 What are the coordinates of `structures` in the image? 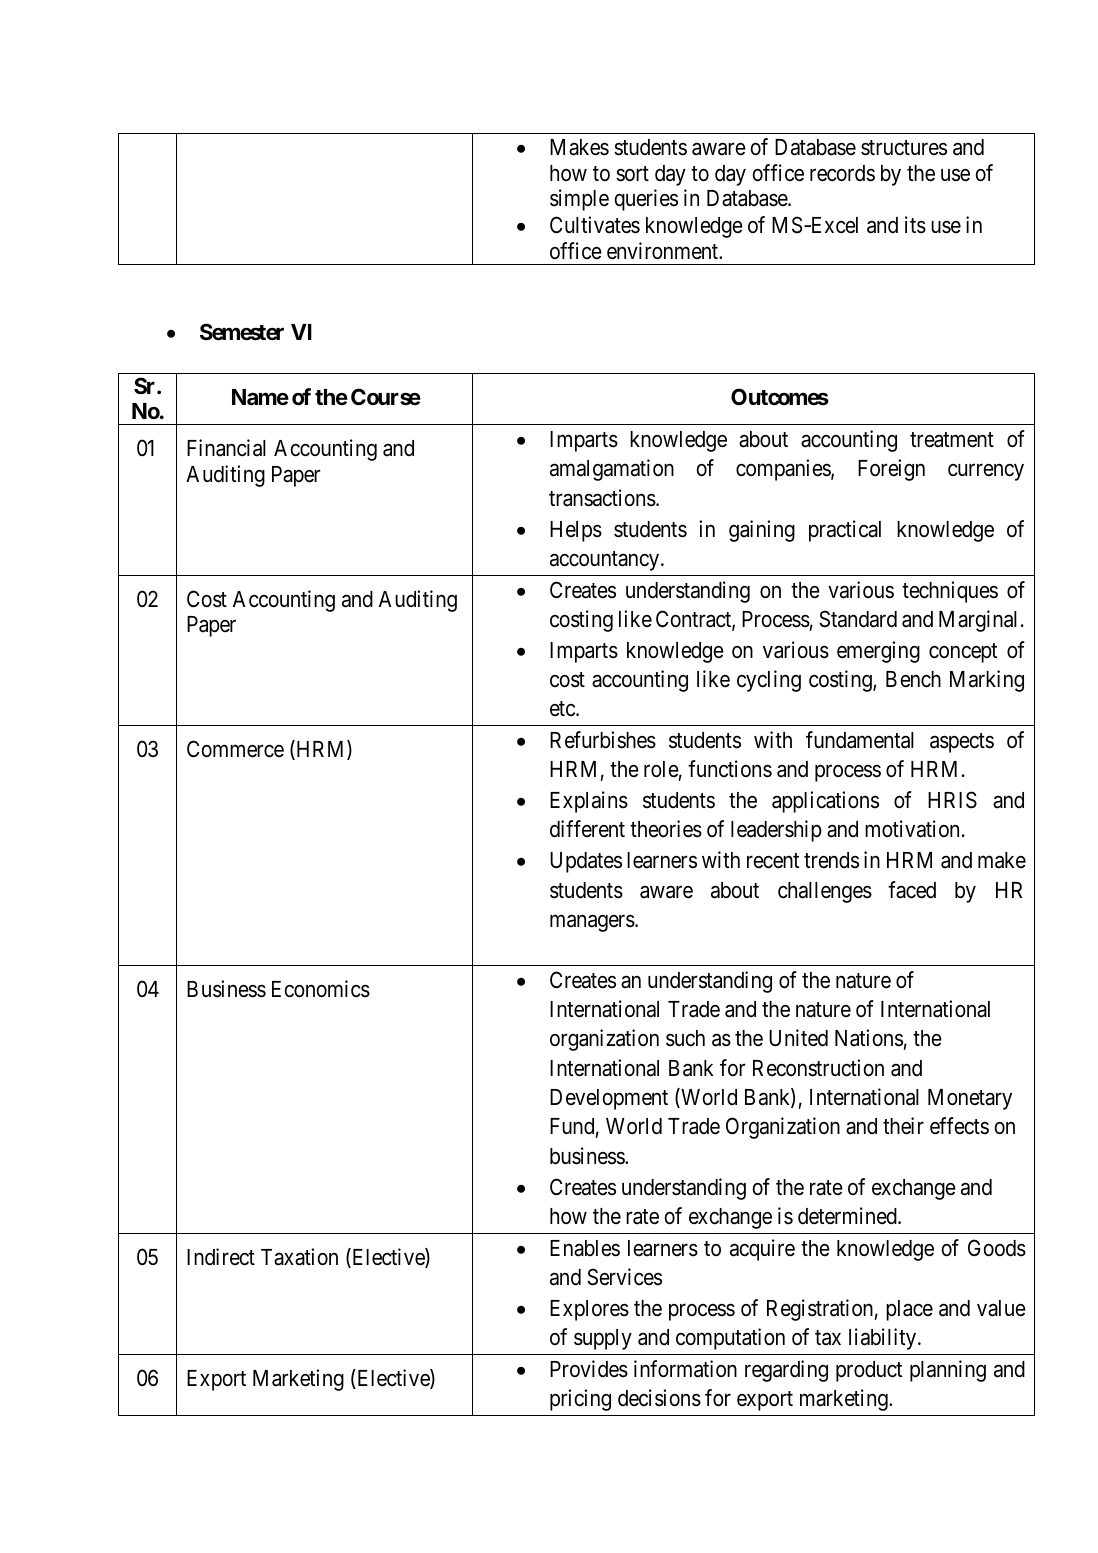 It's located at (904, 148).
